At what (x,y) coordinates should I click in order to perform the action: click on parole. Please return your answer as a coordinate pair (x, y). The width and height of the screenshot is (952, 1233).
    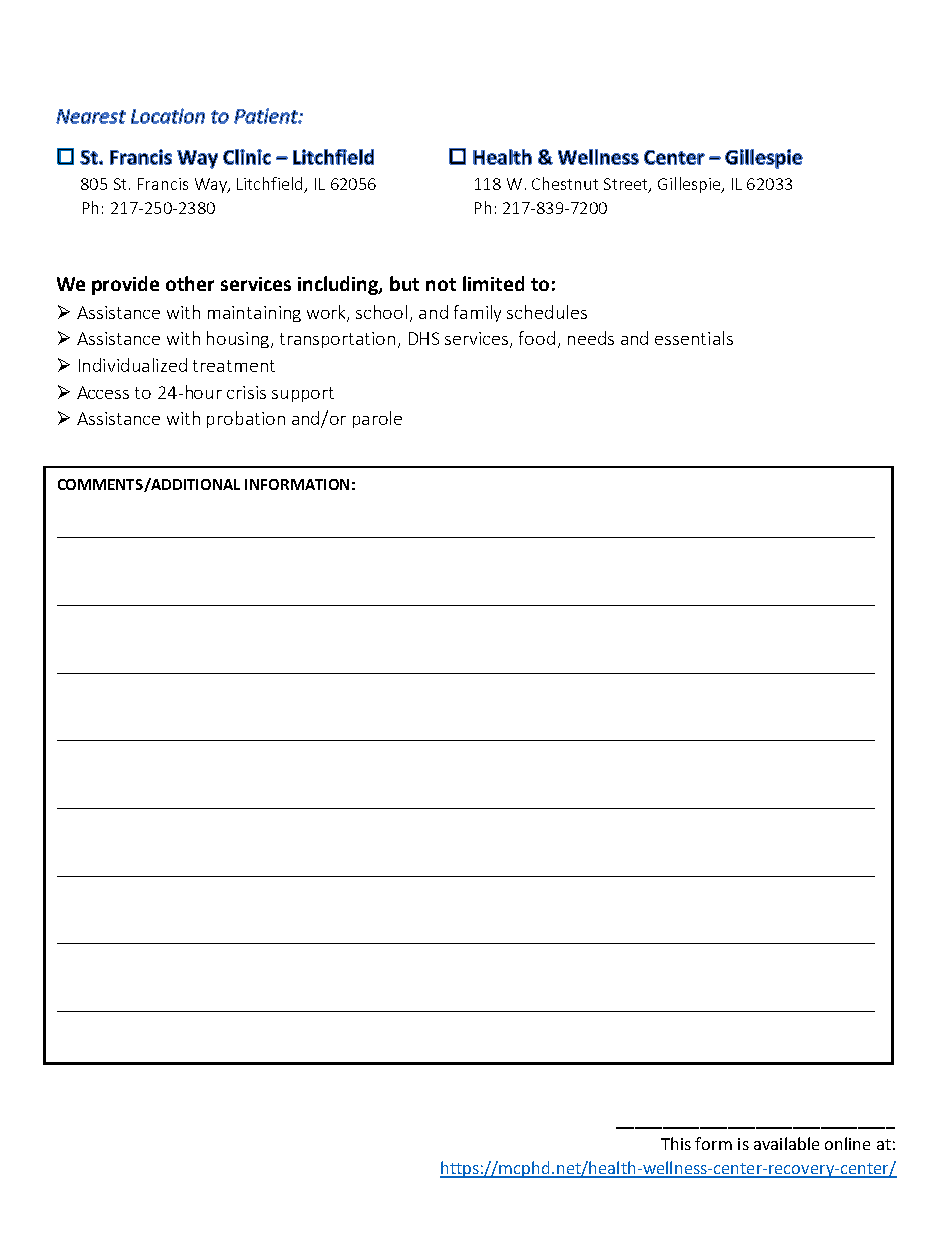
    Looking at the image, I should click on (377, 419).
